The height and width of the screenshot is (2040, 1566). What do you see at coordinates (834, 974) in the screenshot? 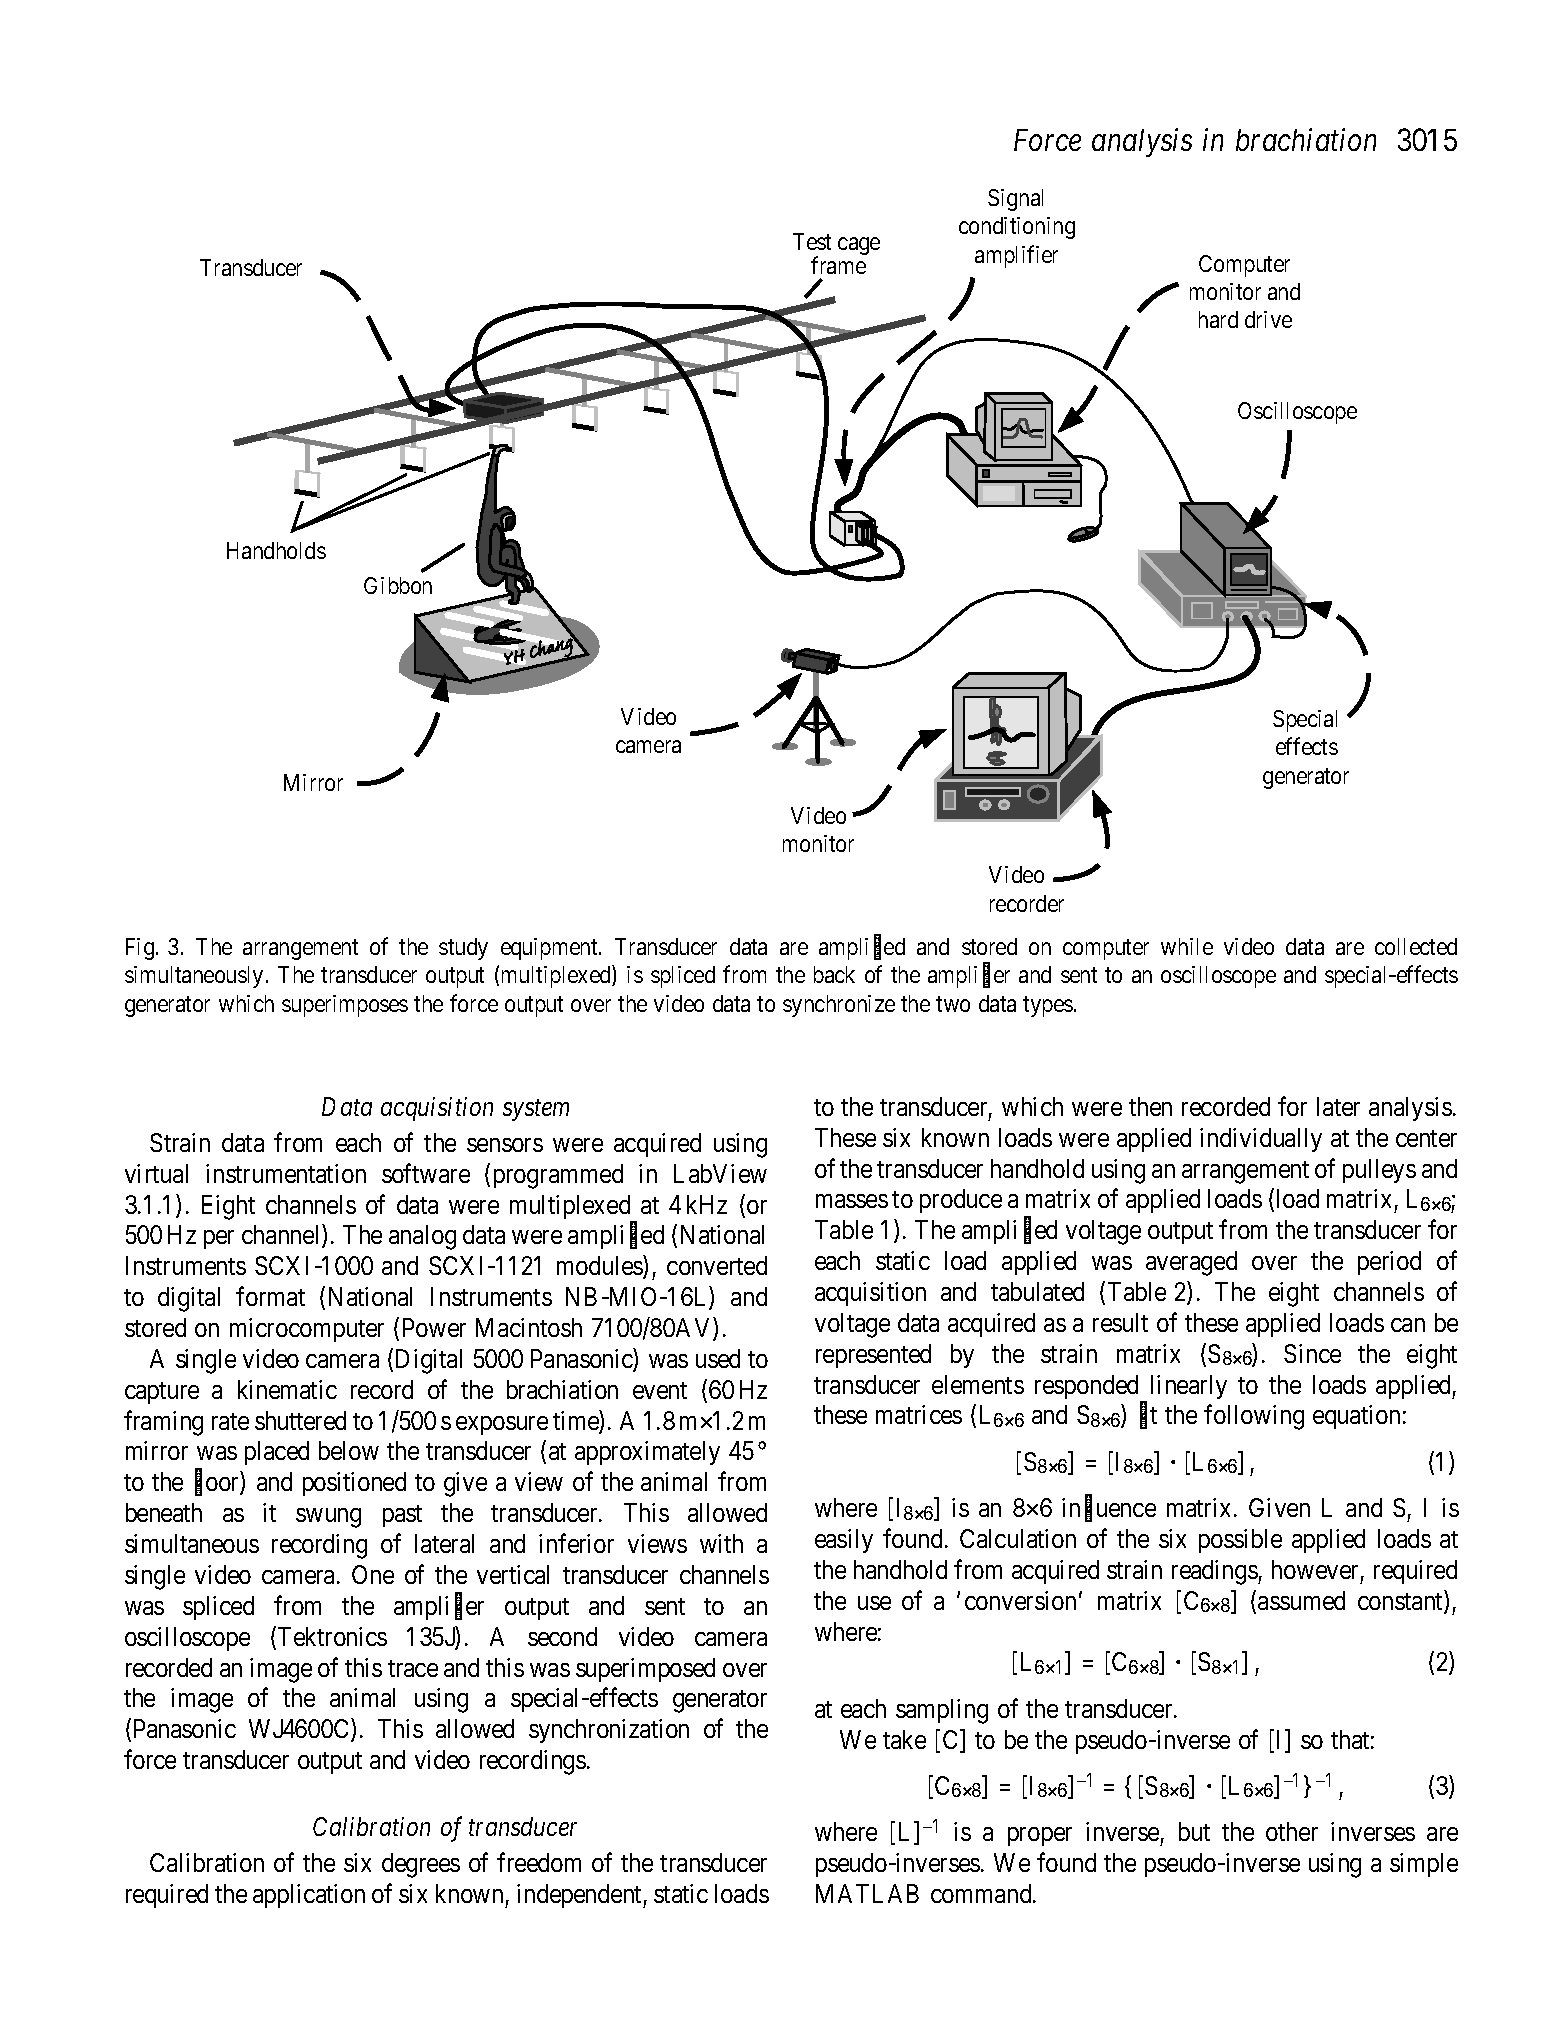
I see `back` at bounding box center [834, 974].
